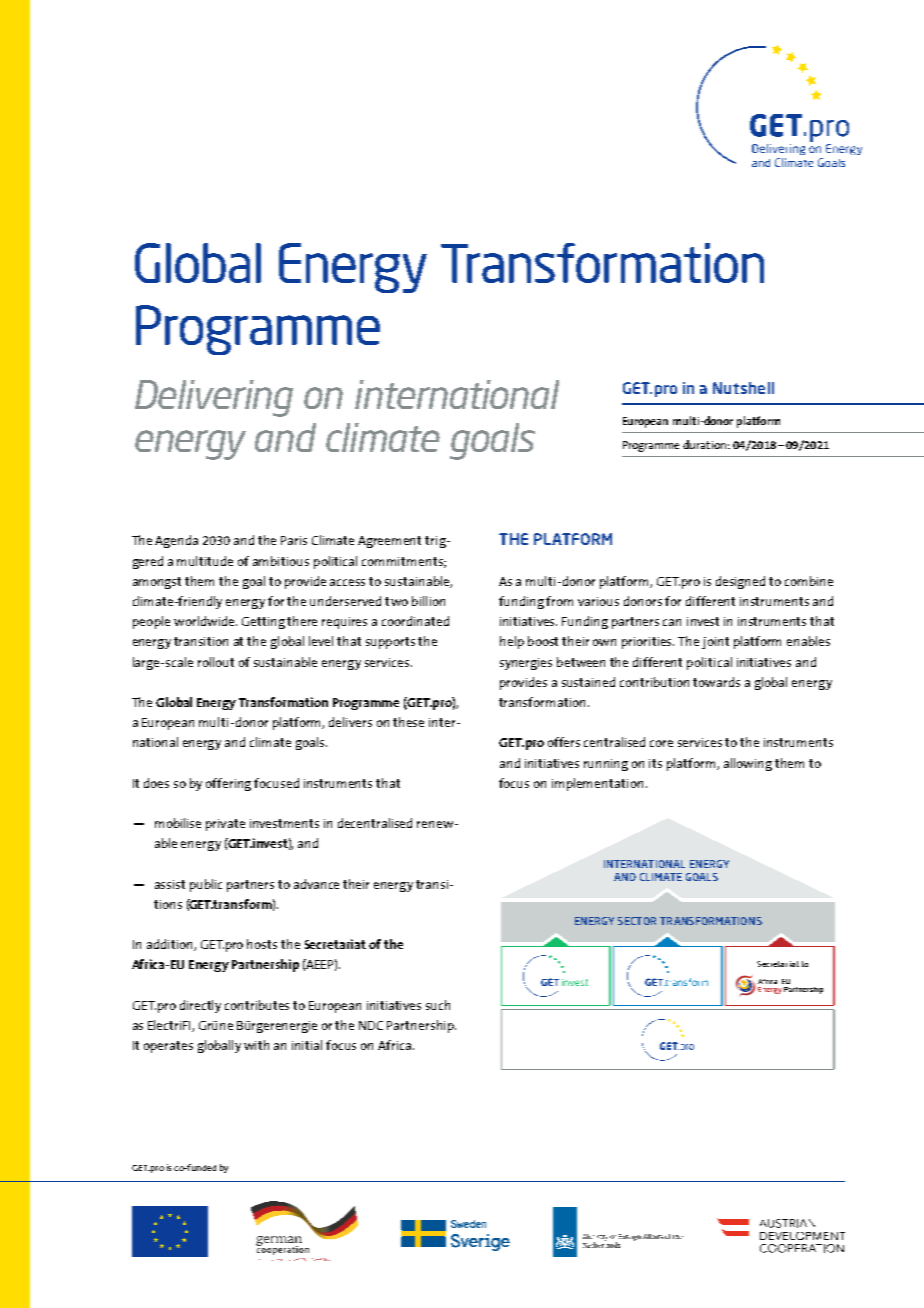  What do you see at coordinates (256, 1045) in the document?
I see `with` at bounding box center [256, 1045].
